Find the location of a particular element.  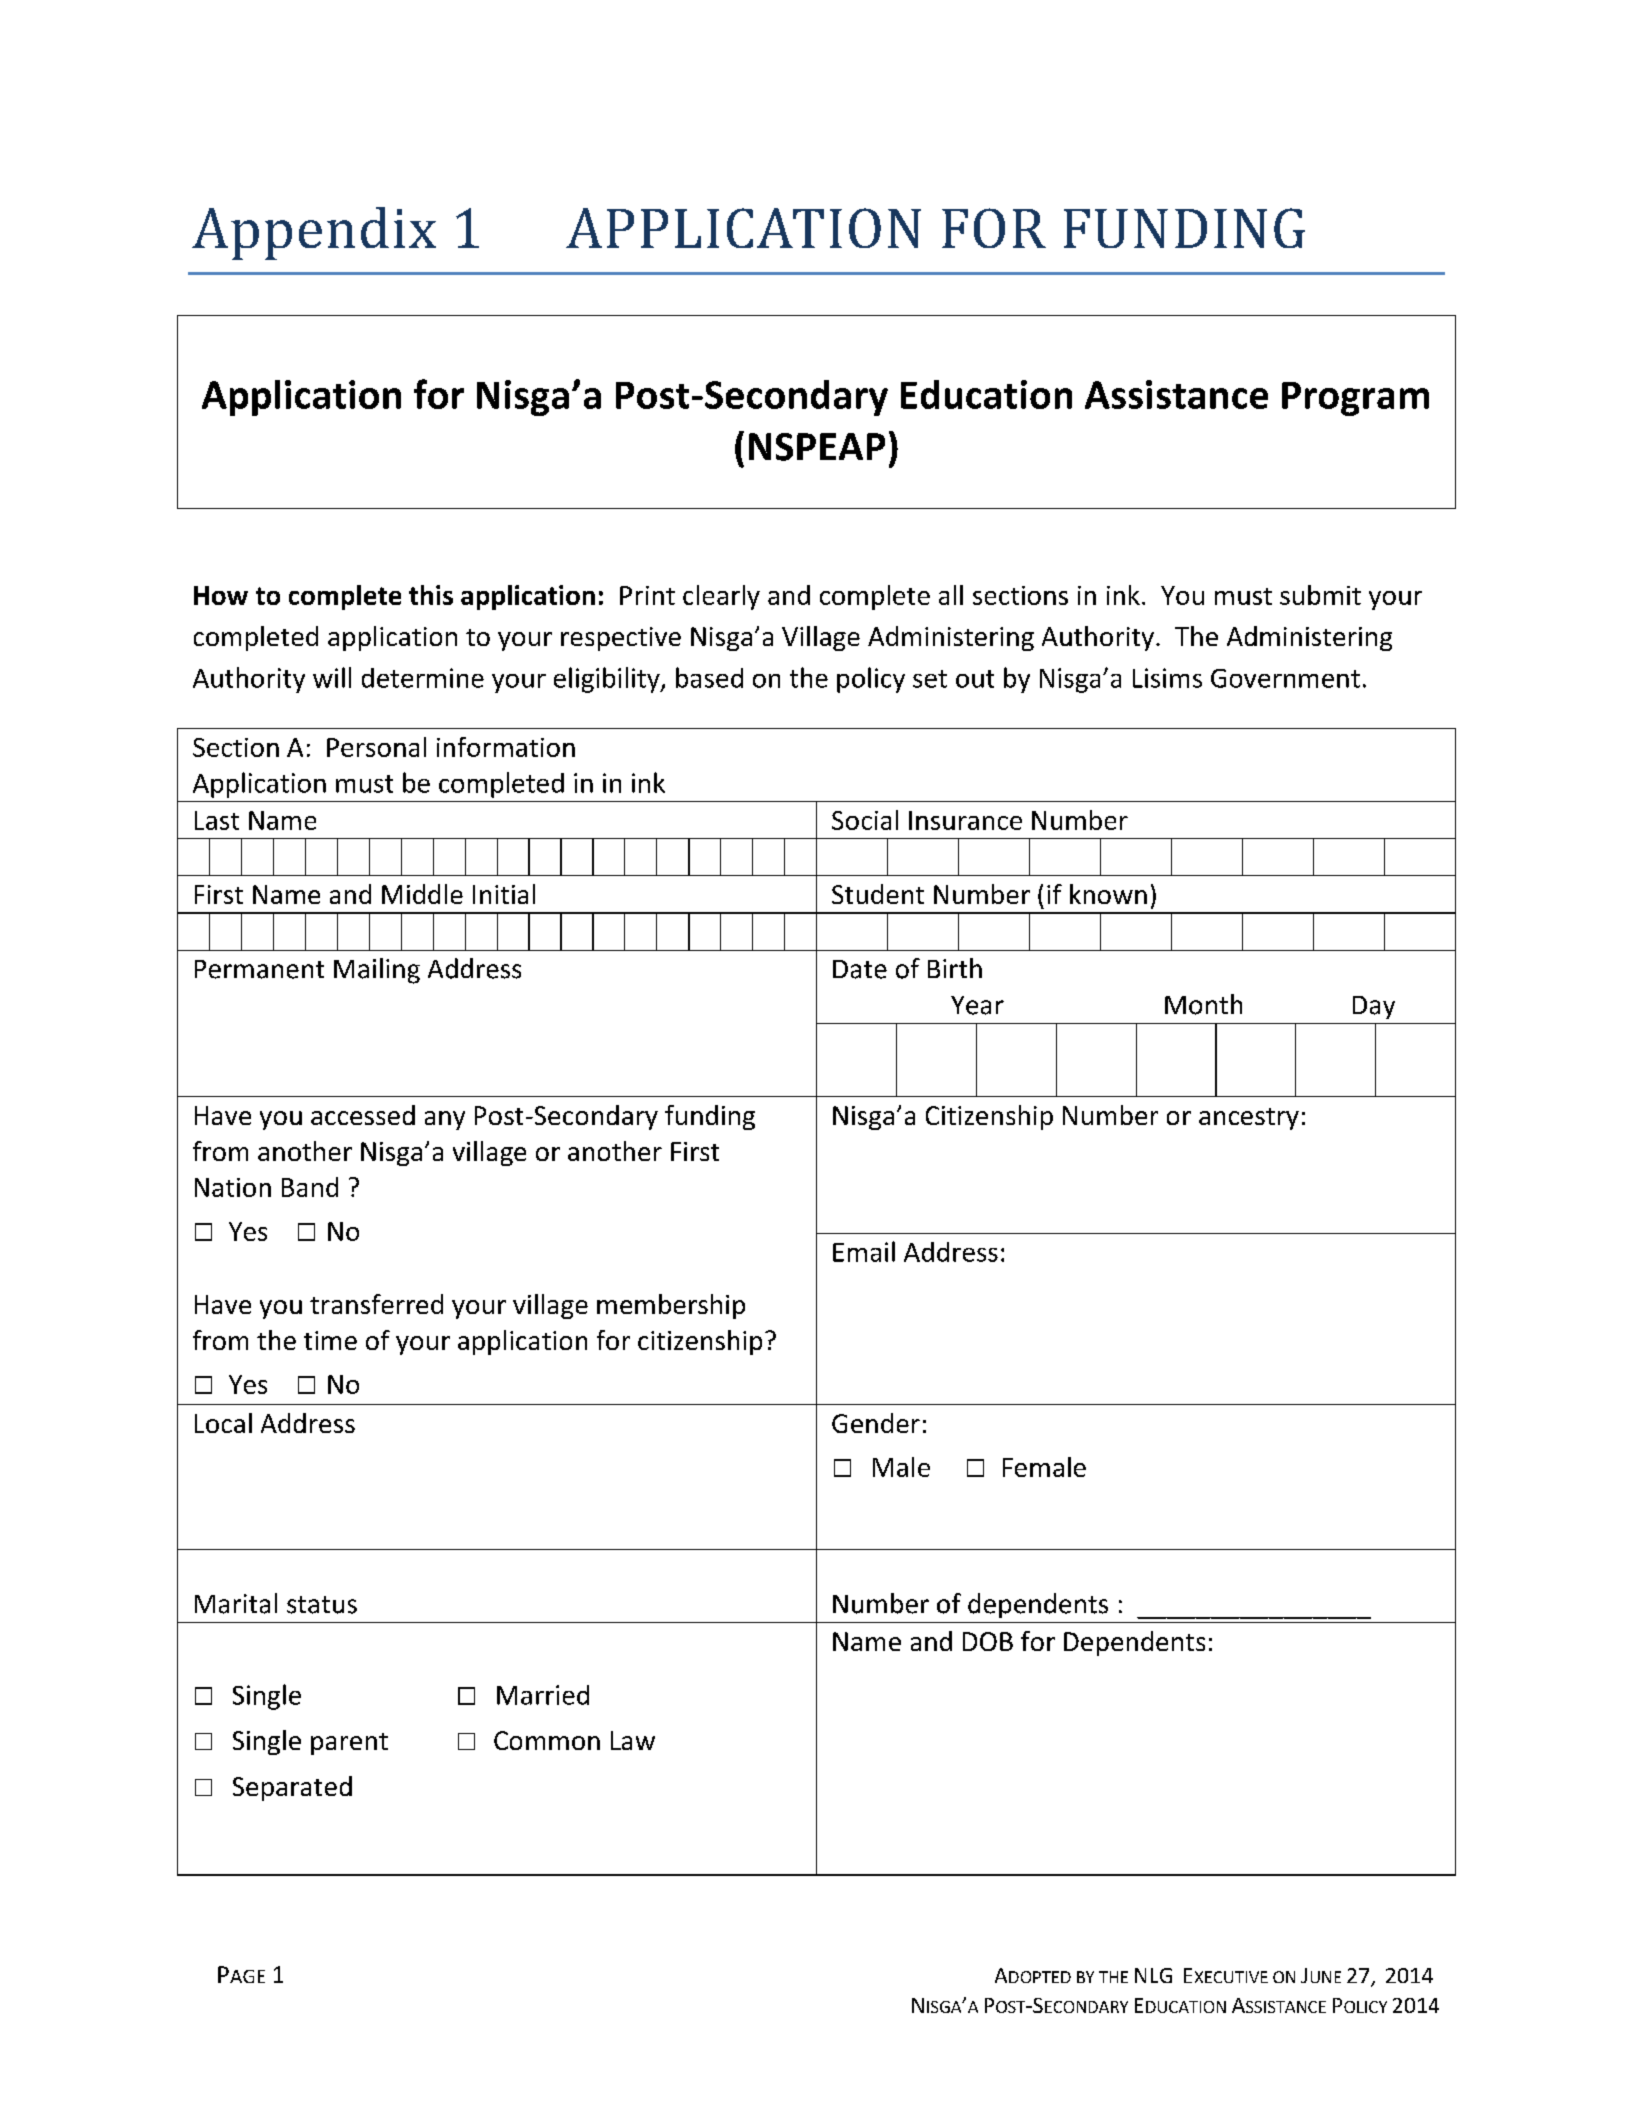

Program is located at coordinates (1355, 399).
